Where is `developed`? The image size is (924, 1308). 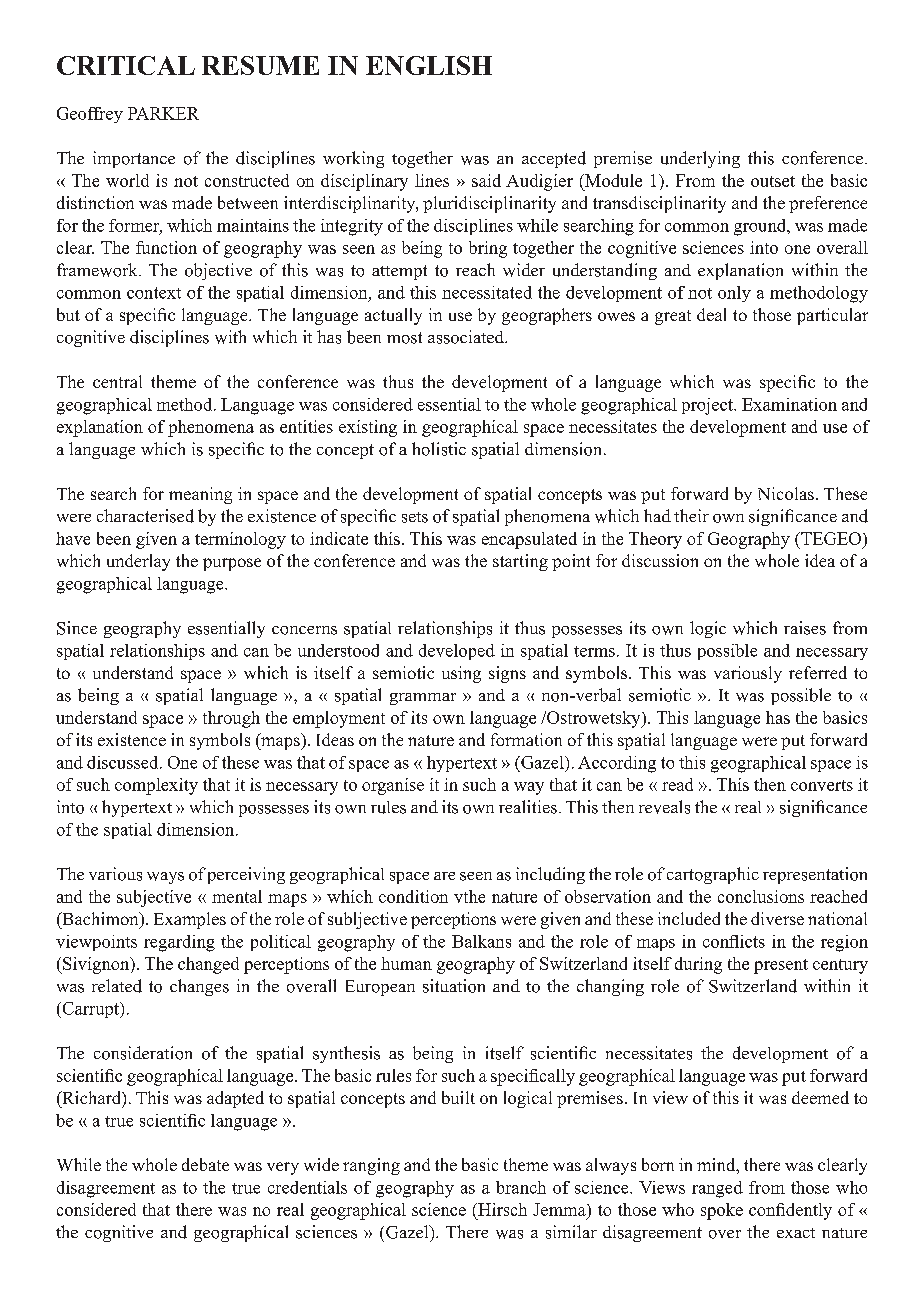
developed is located at coordinates (457, 652).
